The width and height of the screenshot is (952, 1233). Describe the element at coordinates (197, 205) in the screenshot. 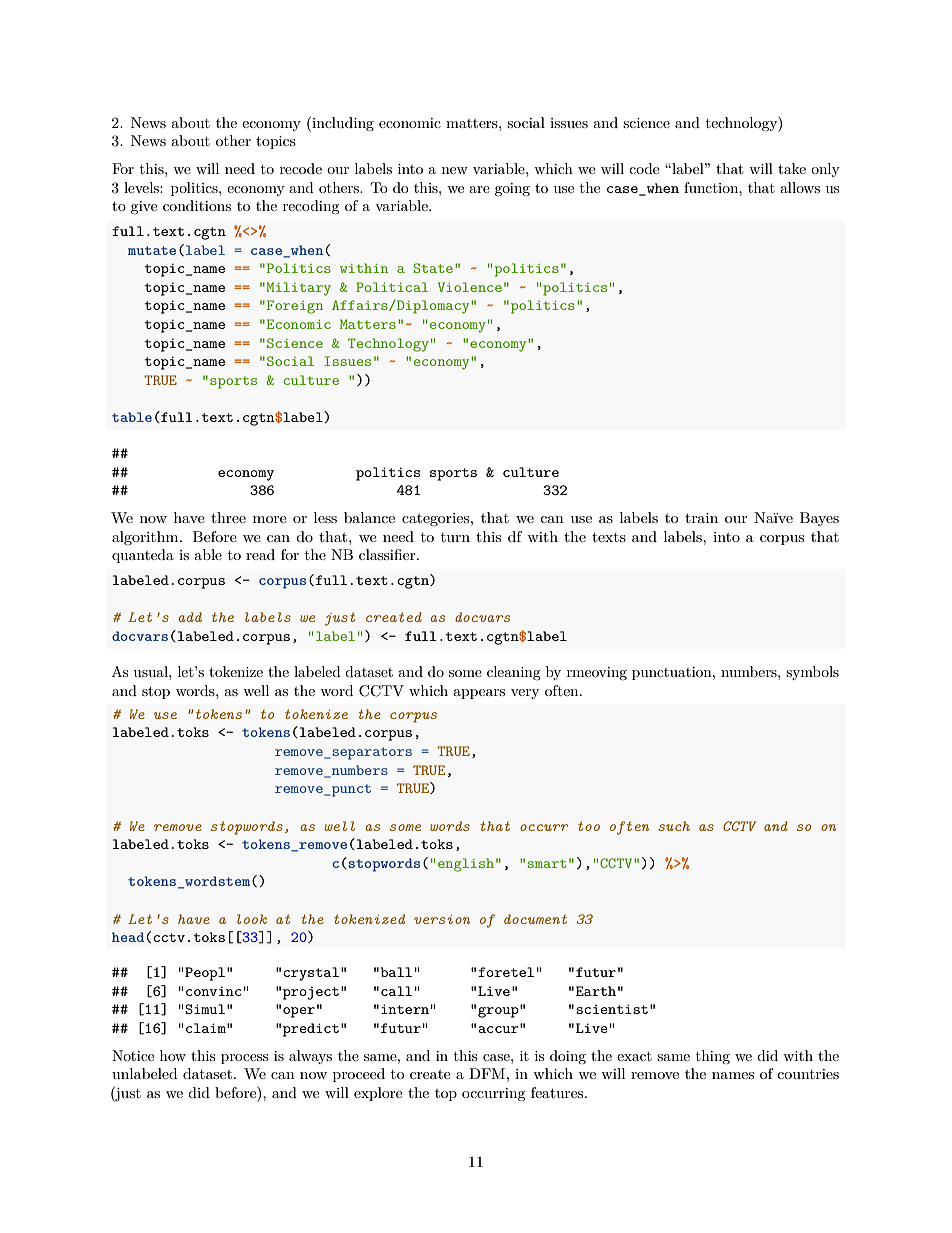

I see `conditions` at that location.
